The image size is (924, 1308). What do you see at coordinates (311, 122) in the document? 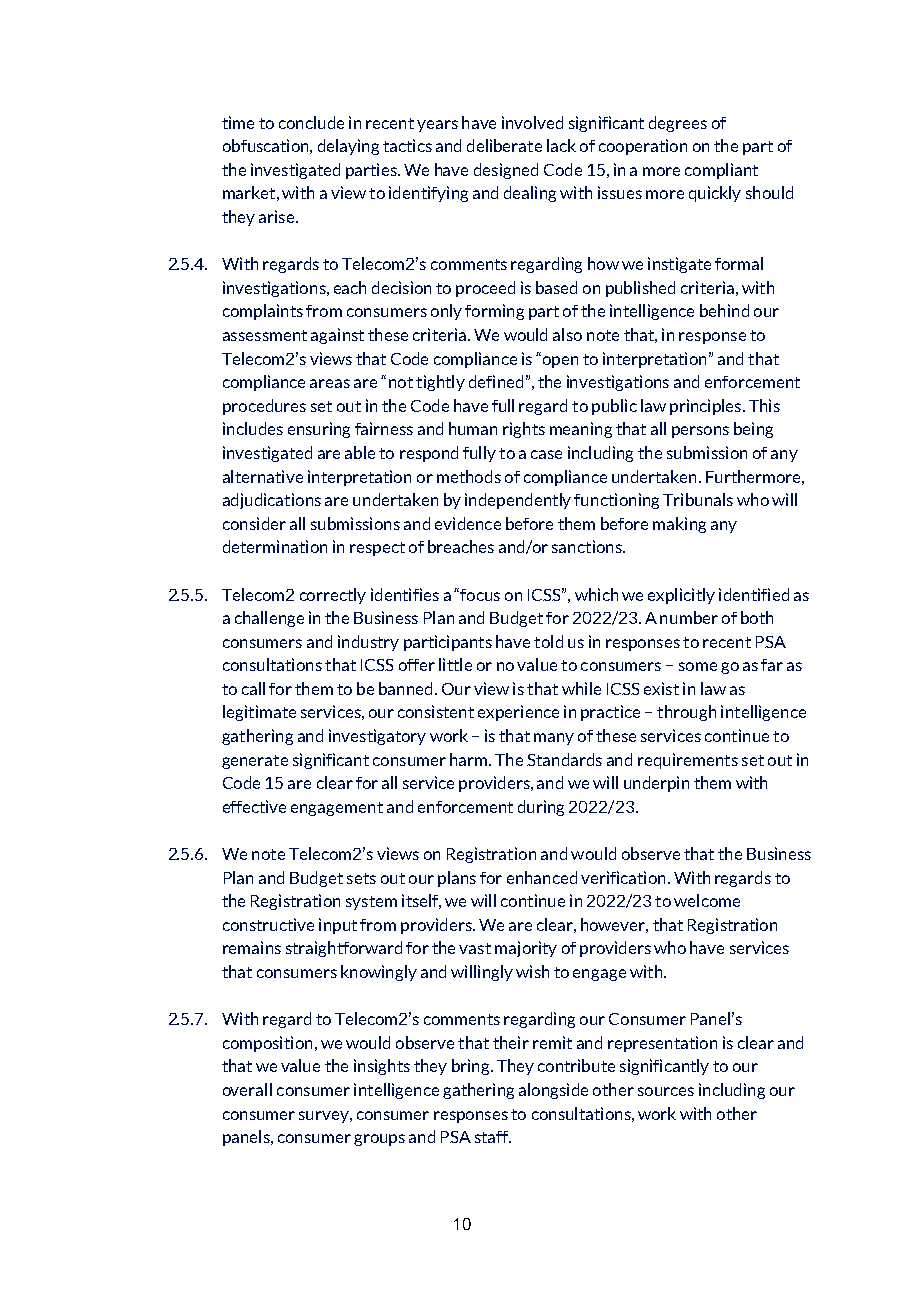
I see `conclude` at bounding box center [311, 122].
